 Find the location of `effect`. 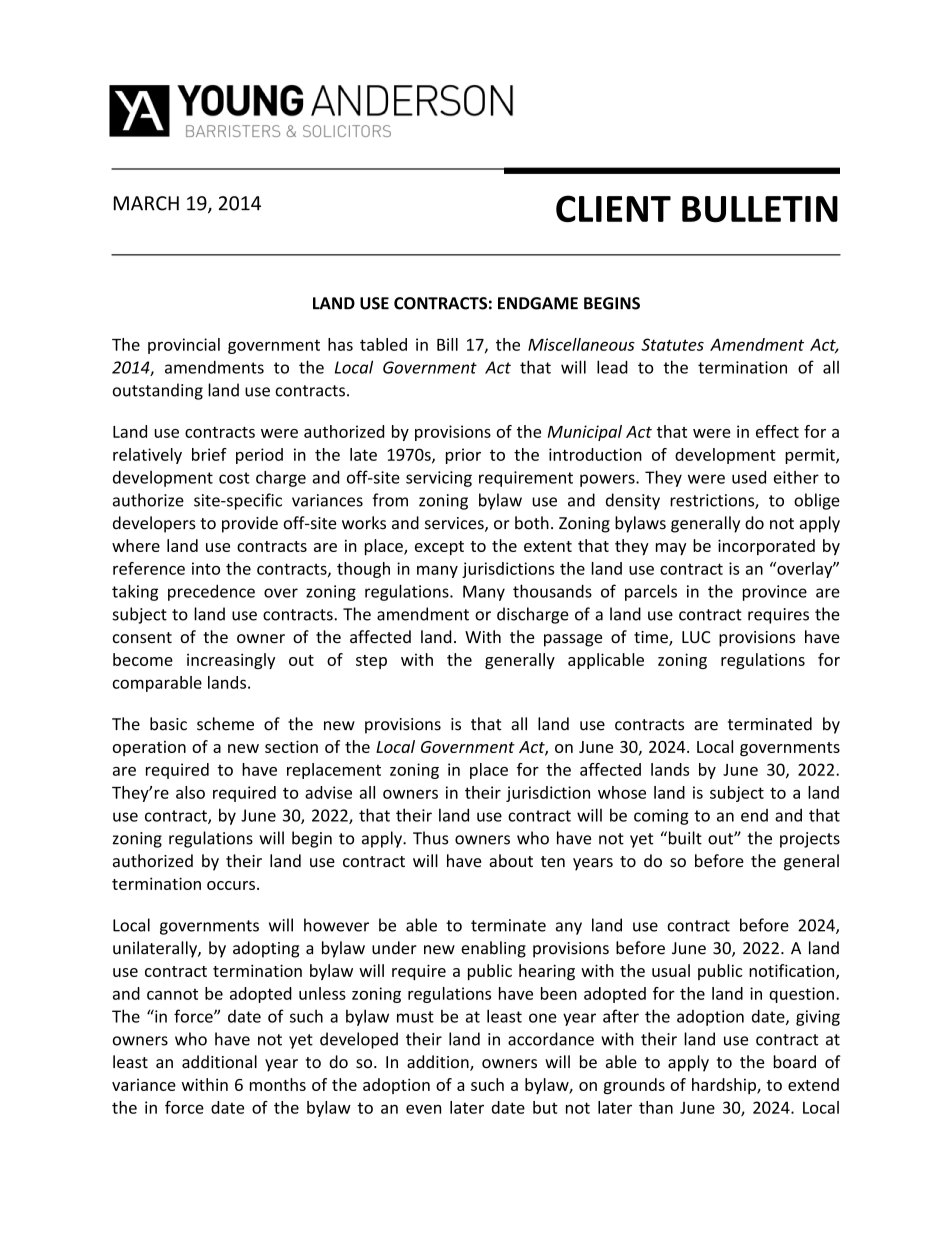

effect is located at coordinates (777, 431).
